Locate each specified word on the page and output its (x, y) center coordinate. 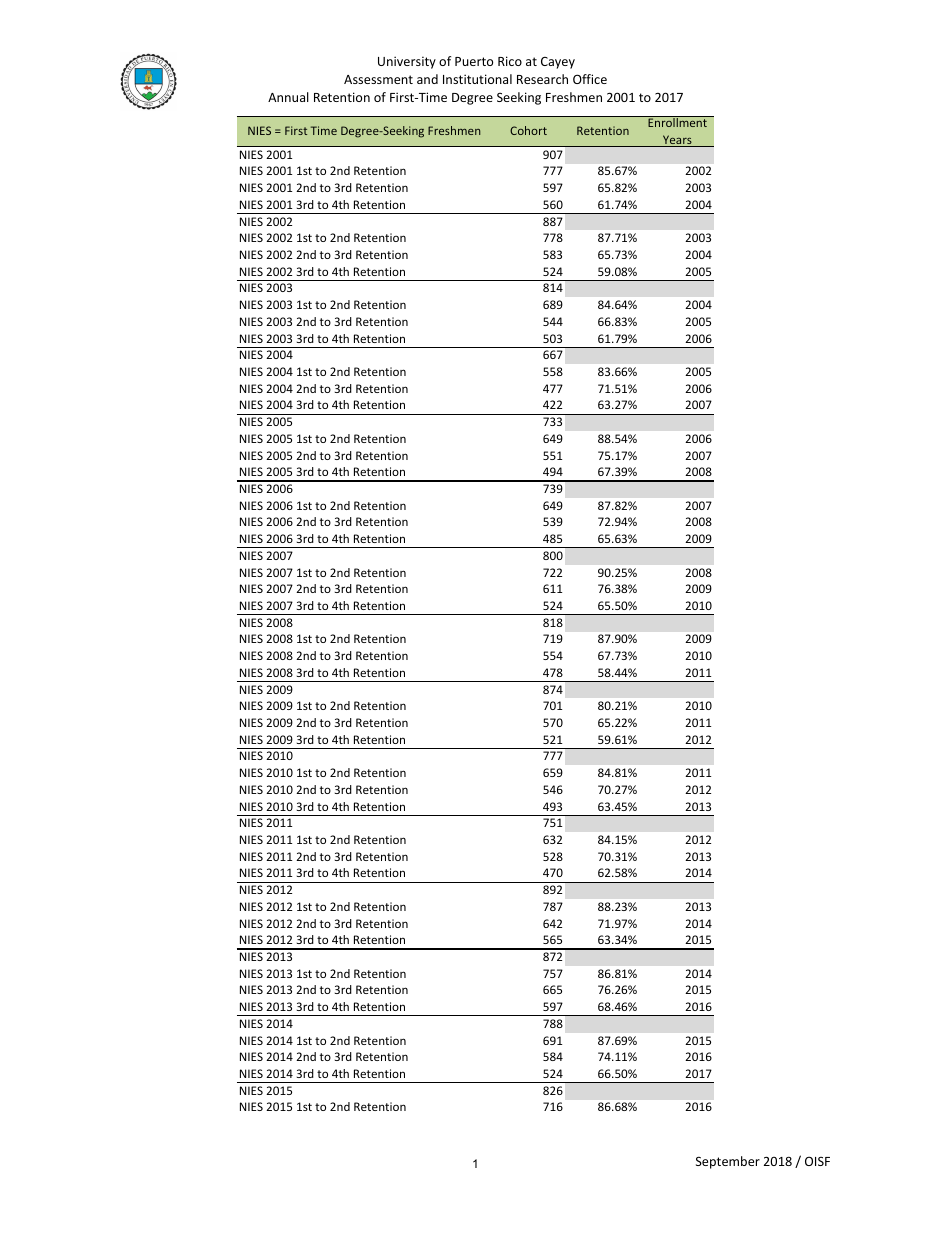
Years (677, 141)
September (728, 1162)
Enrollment (677, 121)
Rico (510, 61)
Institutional (477, 79)
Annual (288, 97)
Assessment (378, 79)
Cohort (528, 130)
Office (590, 79)
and (427, 79)
